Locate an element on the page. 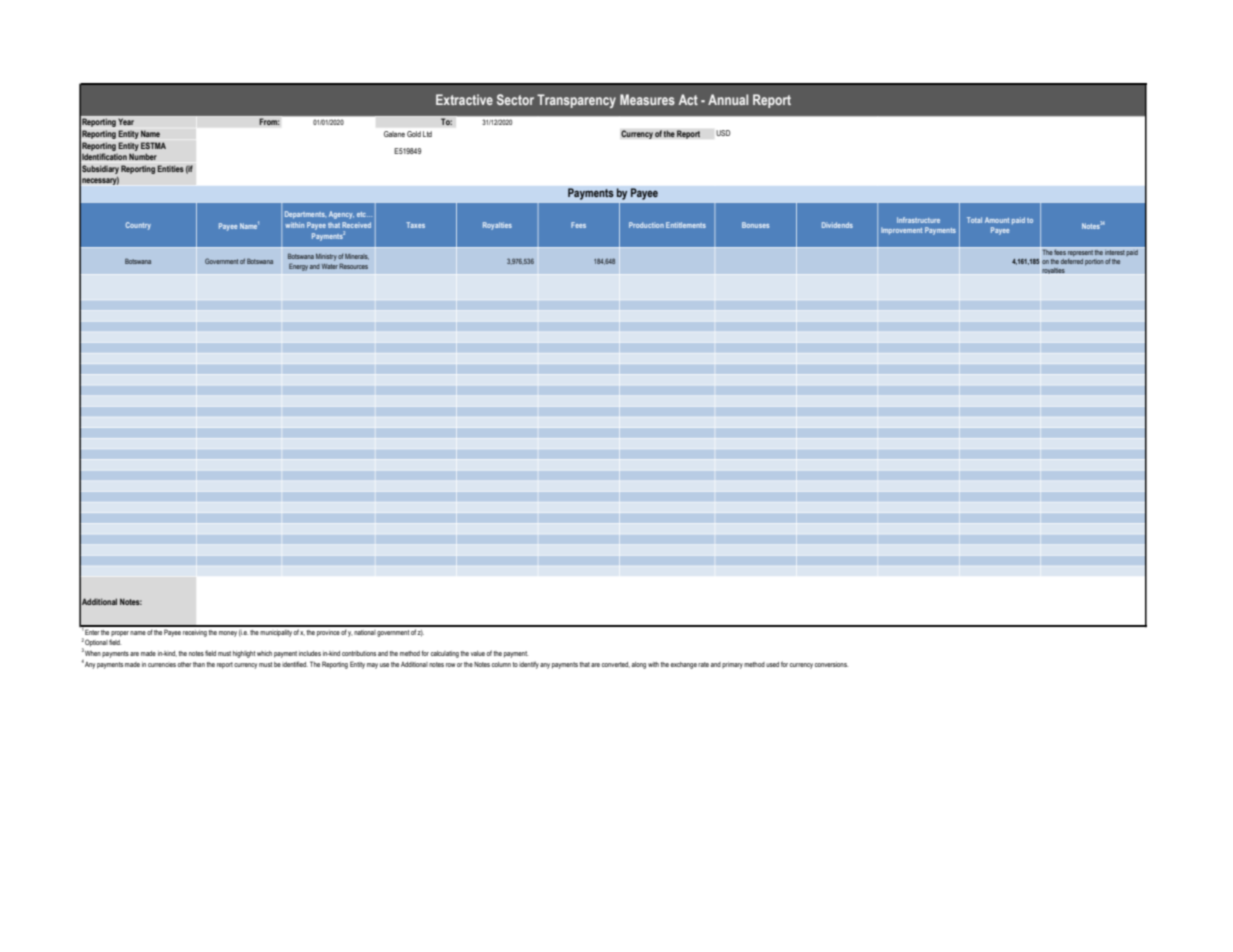 This image has width=1233, height=952. converted is located at coordinates (616, 665).
